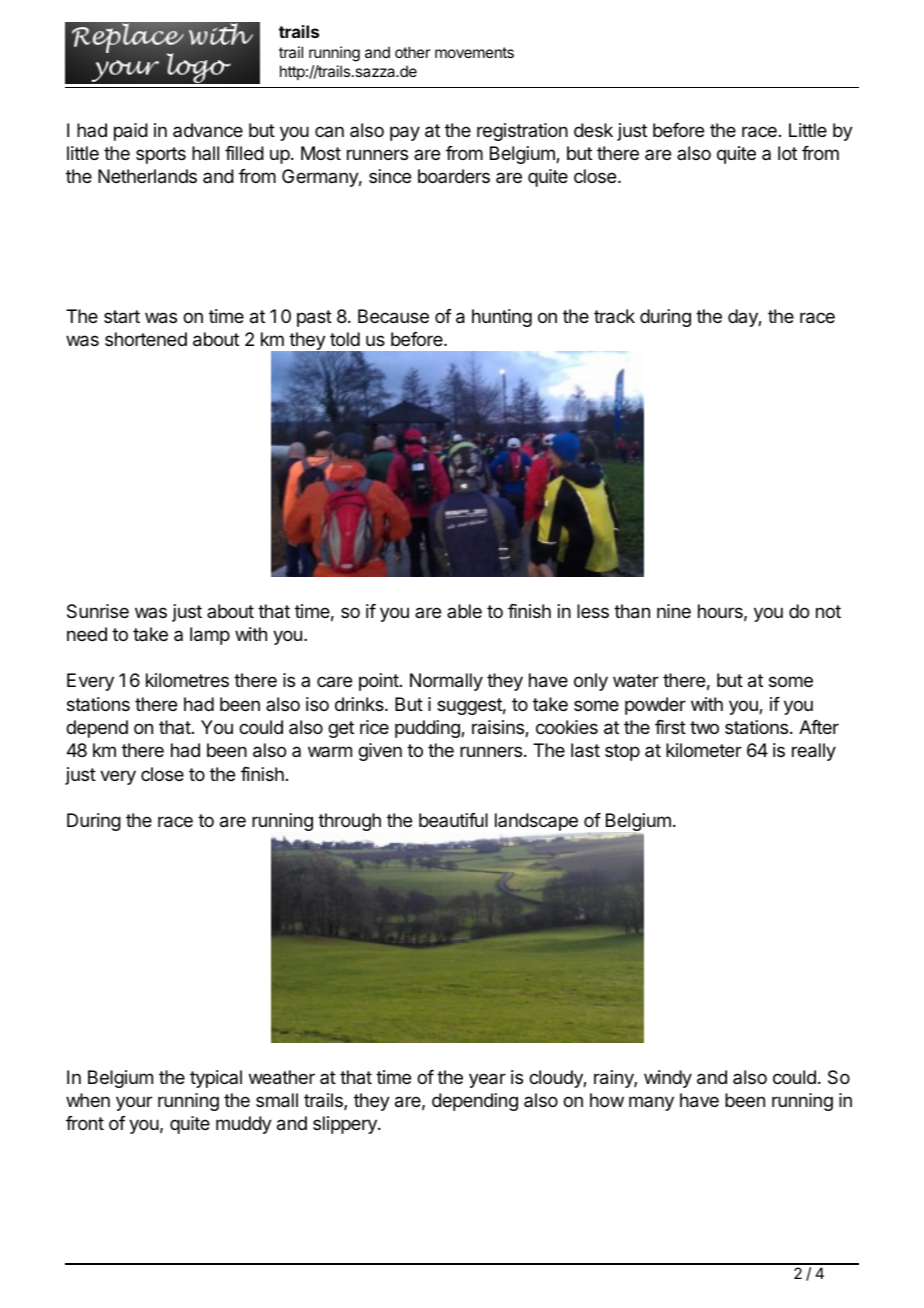 Image resolution: width=924 pixels, height=1308 pixels. I want to click on hunting, so click(502, 318).
